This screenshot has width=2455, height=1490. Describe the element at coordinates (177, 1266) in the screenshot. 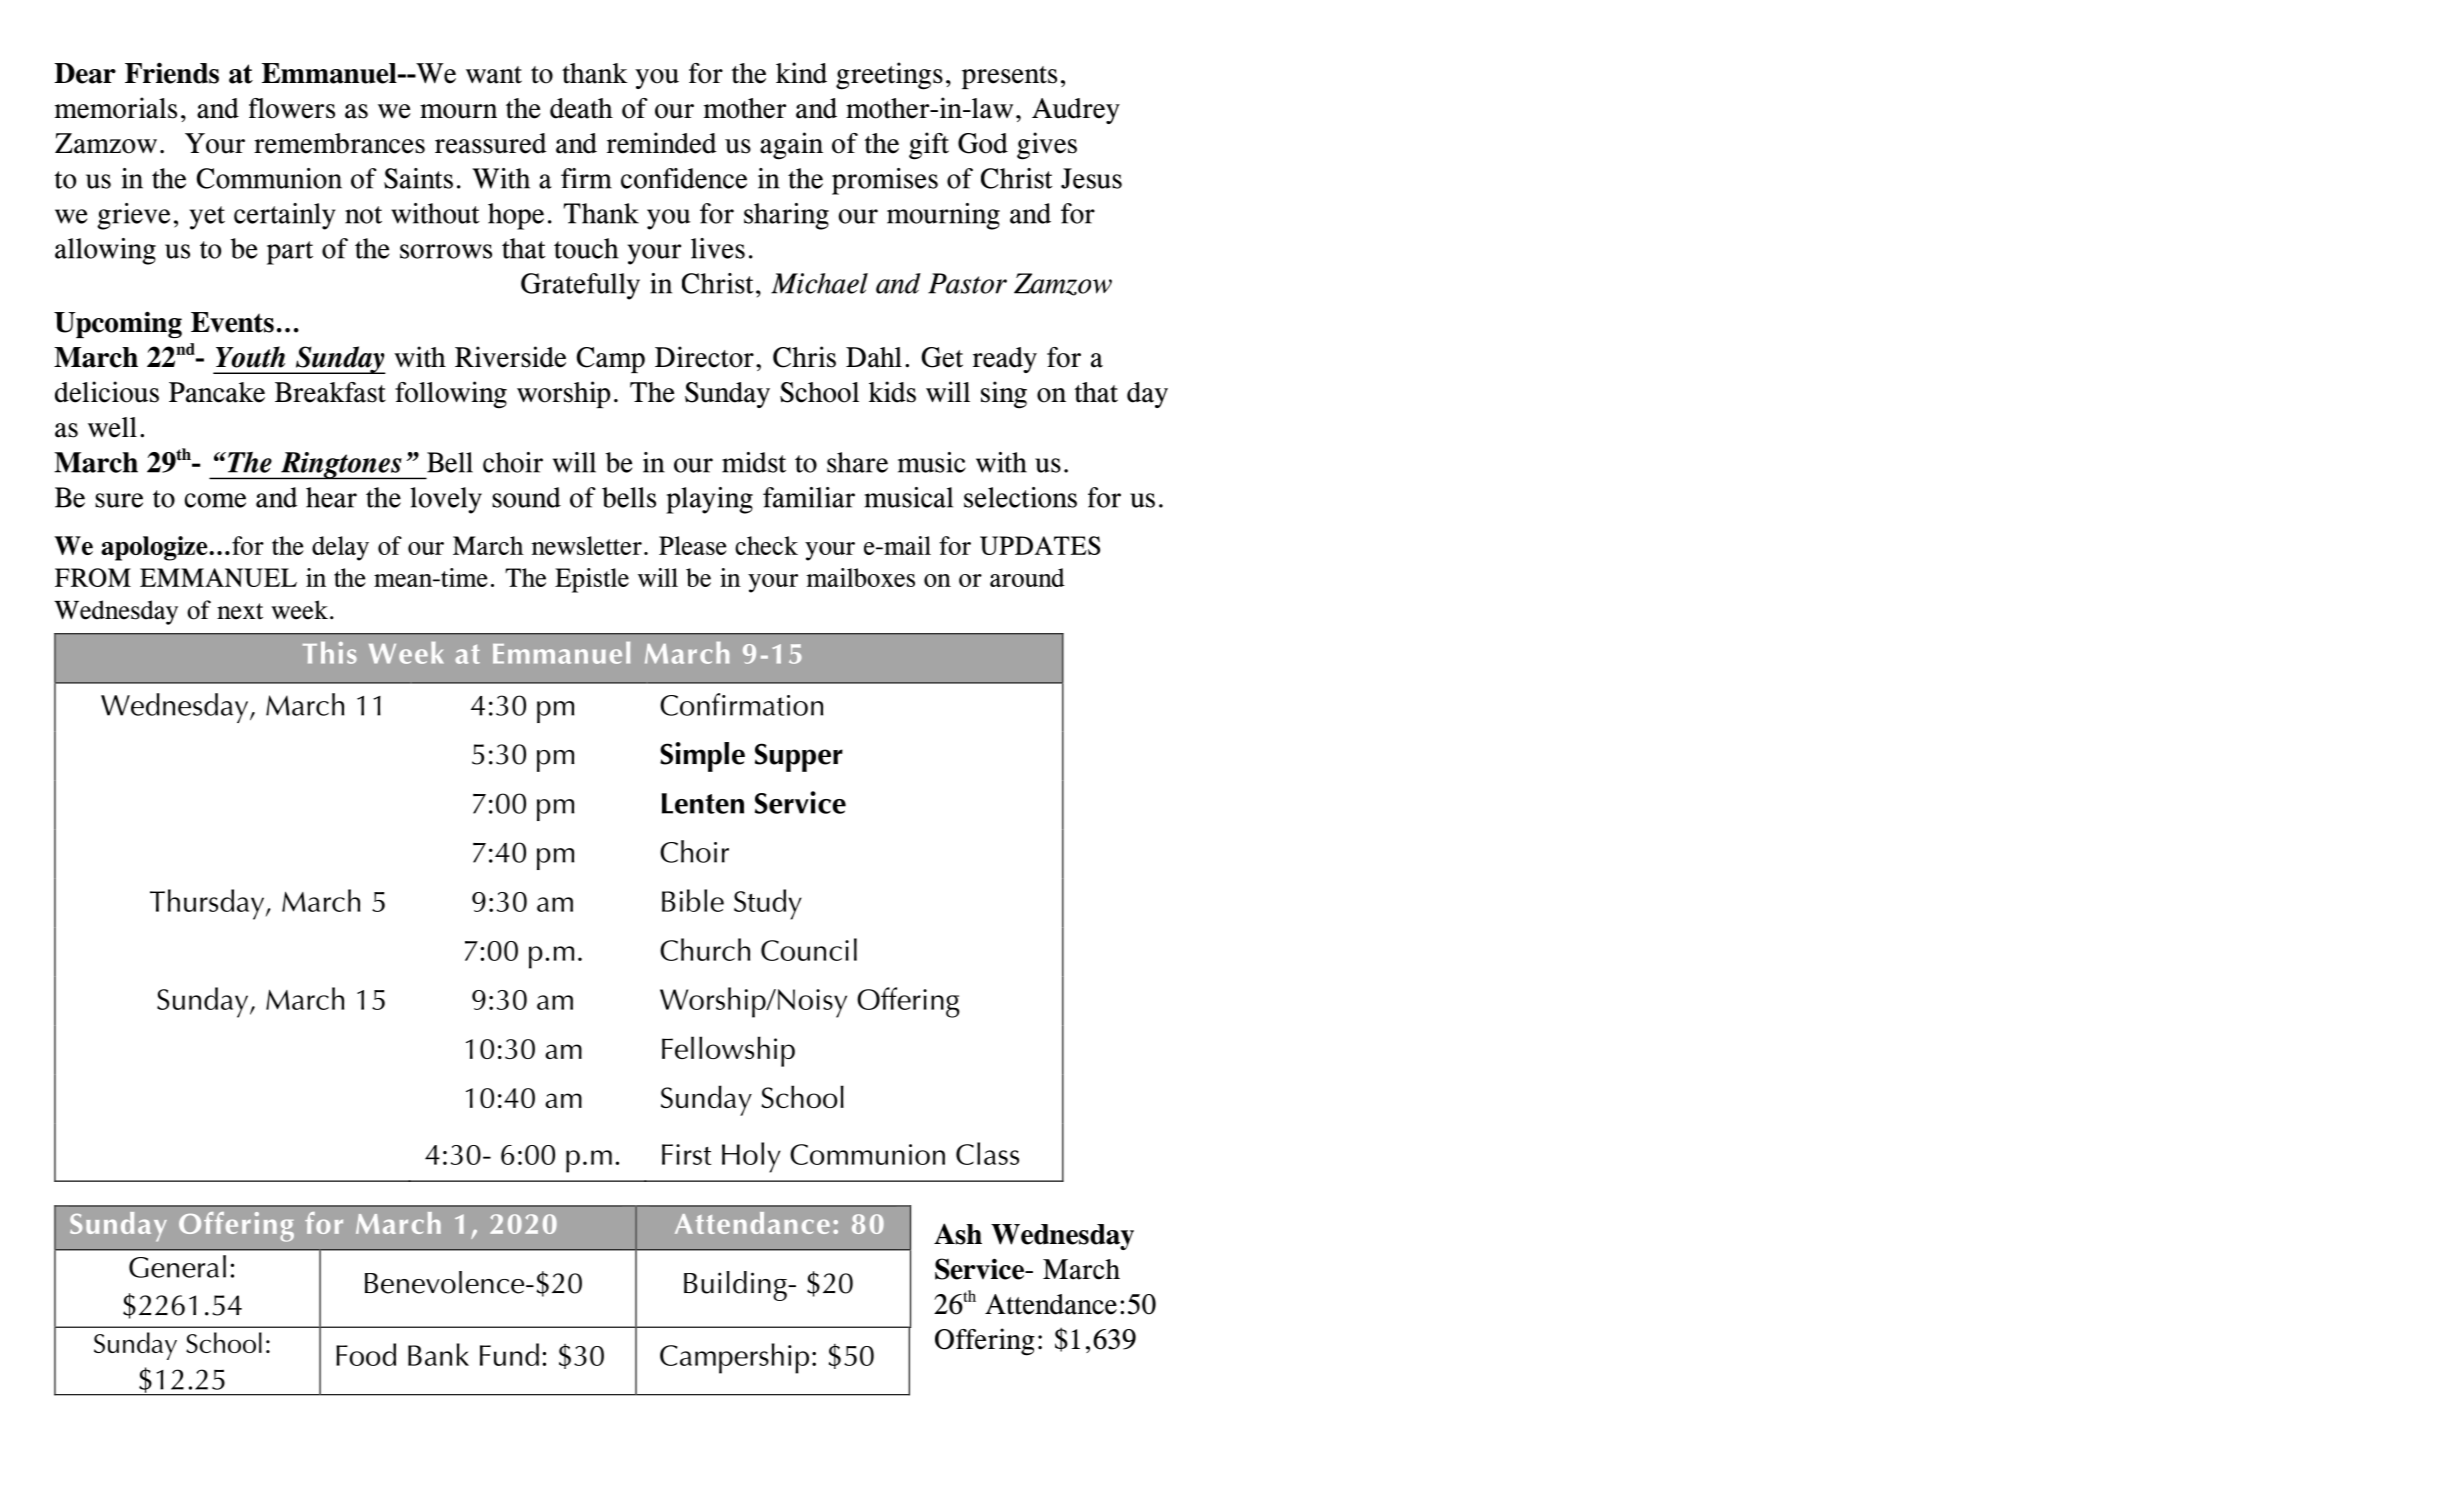

I see `General` at that location.
